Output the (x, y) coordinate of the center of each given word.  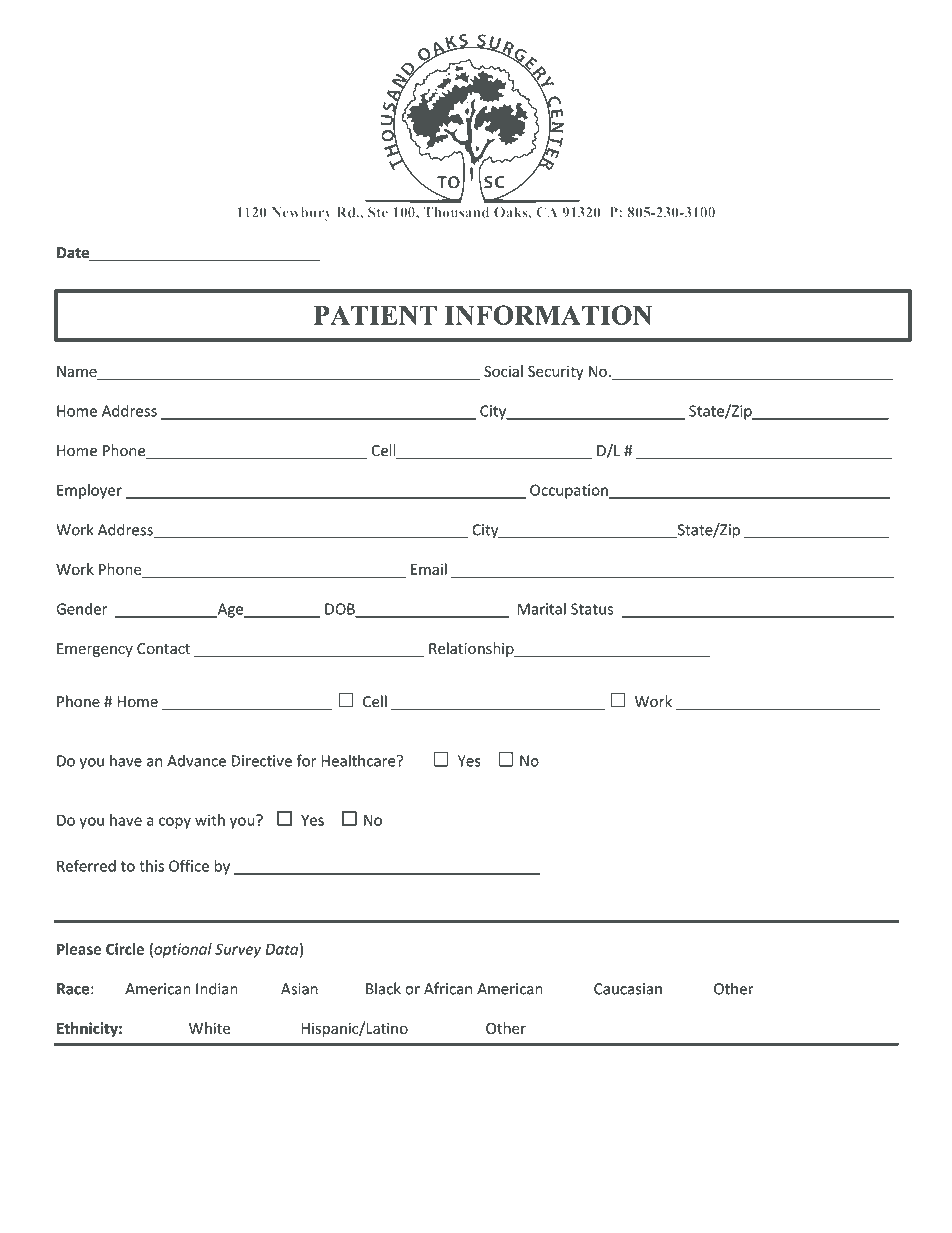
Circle (125, 949)
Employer (89, 491)
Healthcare (359, 760)
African (448, 988)
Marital (541, 609)
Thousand (456, 212)
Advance (196, 760)
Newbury (302, 214)
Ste (378, 212)
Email (429, 569)
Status (592, 609)
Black (383, 988)
